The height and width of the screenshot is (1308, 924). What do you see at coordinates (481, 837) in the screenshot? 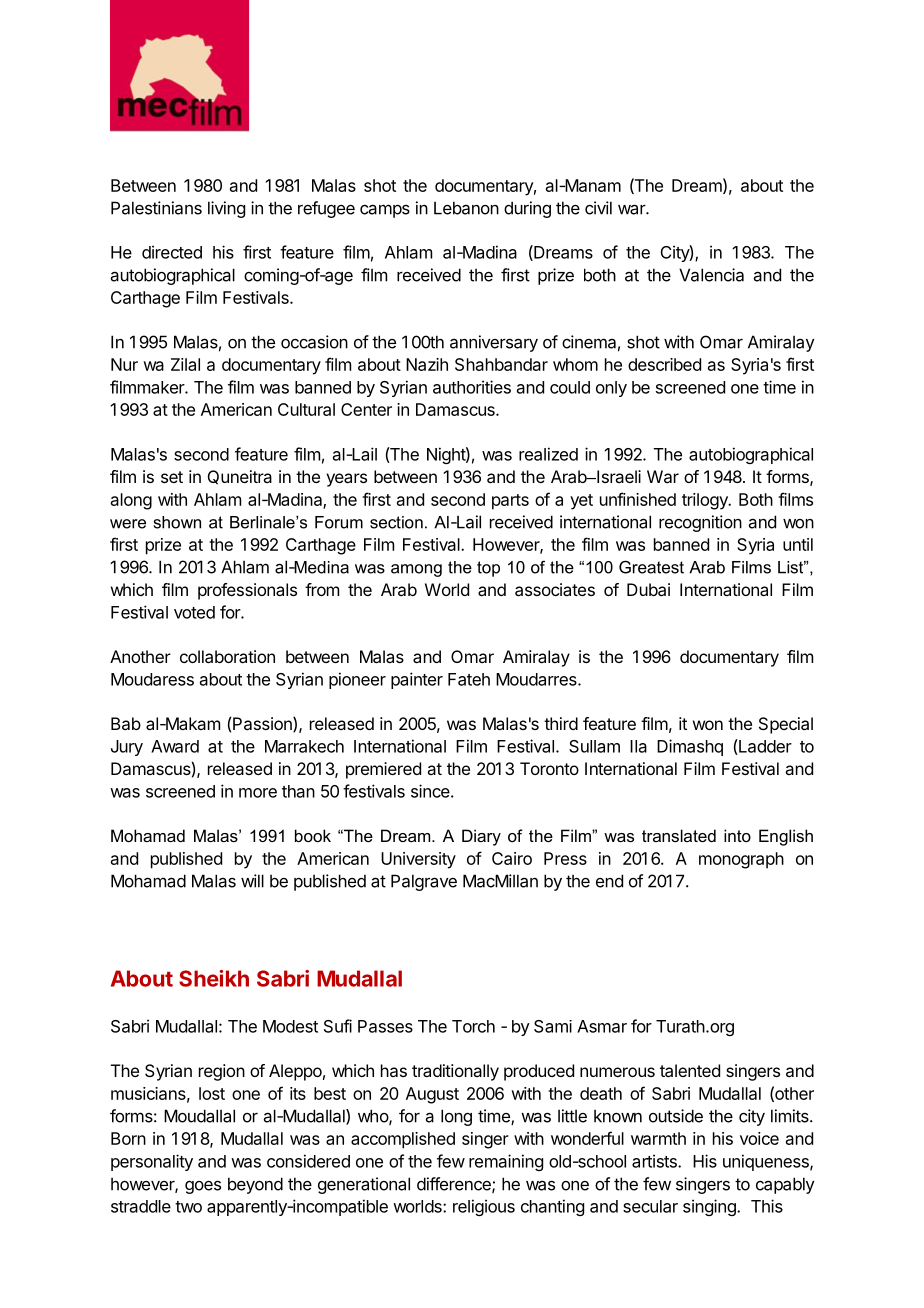
I see `Diary` at bounding box center [481, 837].
